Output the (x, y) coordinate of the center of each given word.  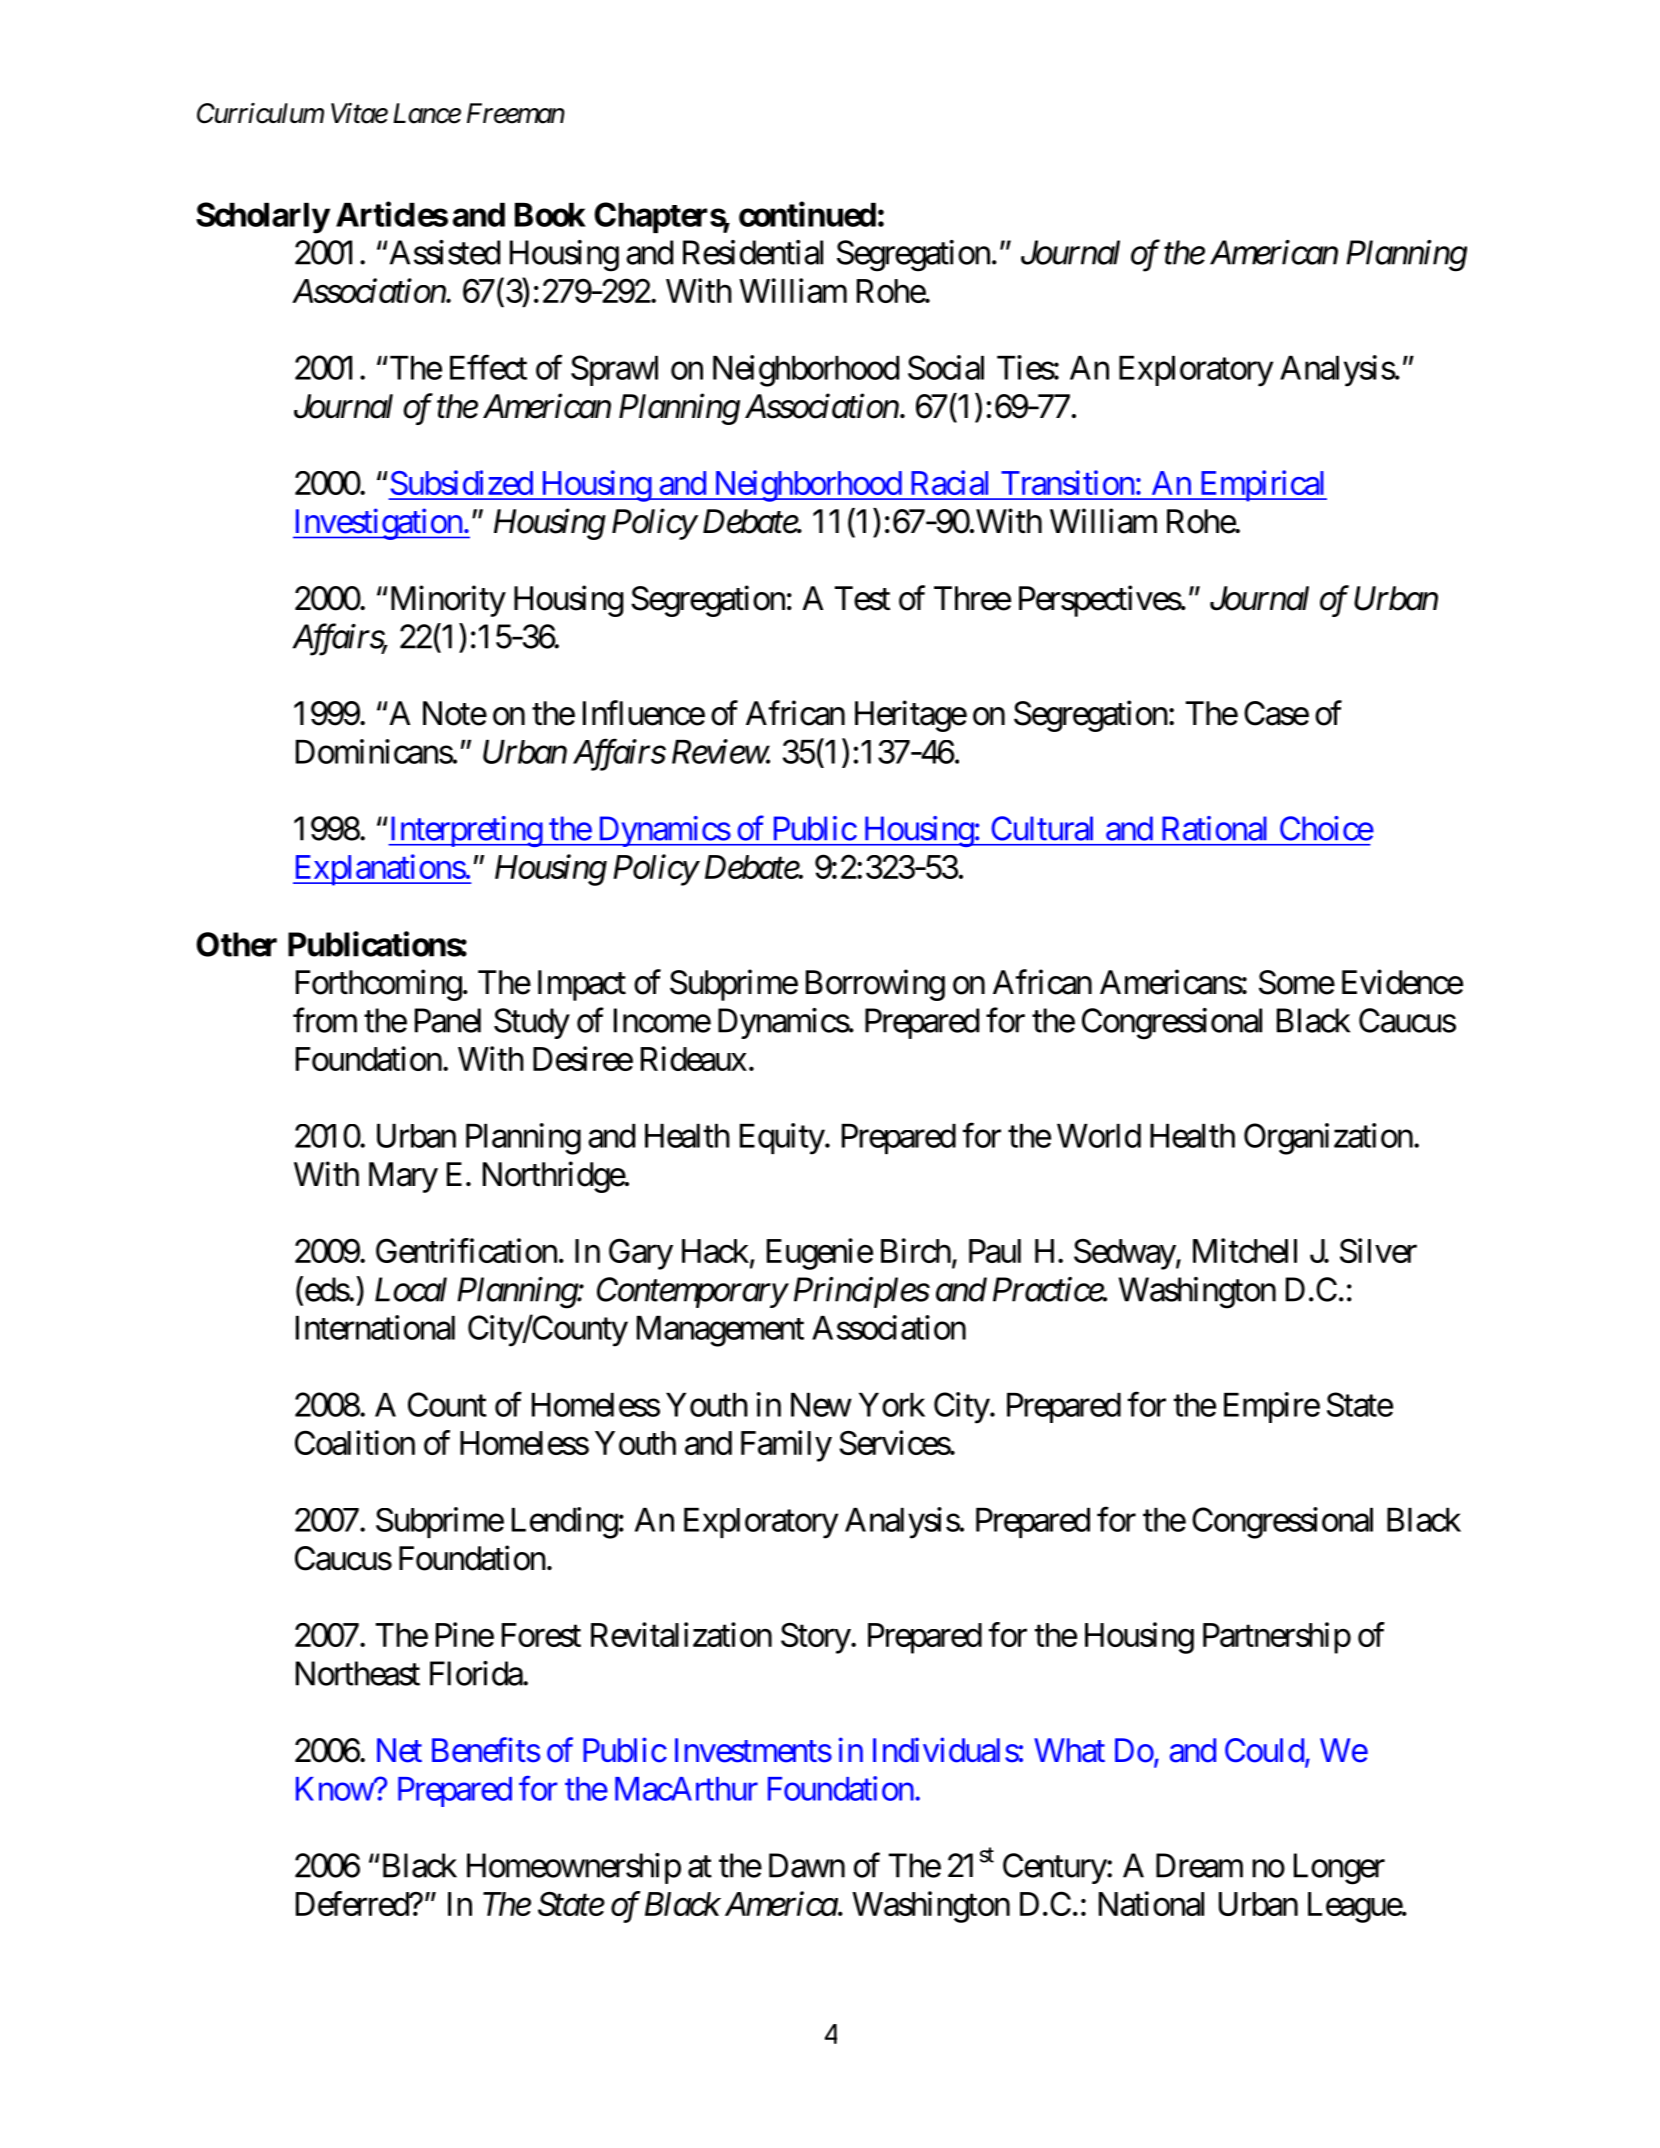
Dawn (807, 1865)
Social (946, 367)
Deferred (353, 1903)
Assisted (445, 252)
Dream (1199, 1865)
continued (807, 214)
